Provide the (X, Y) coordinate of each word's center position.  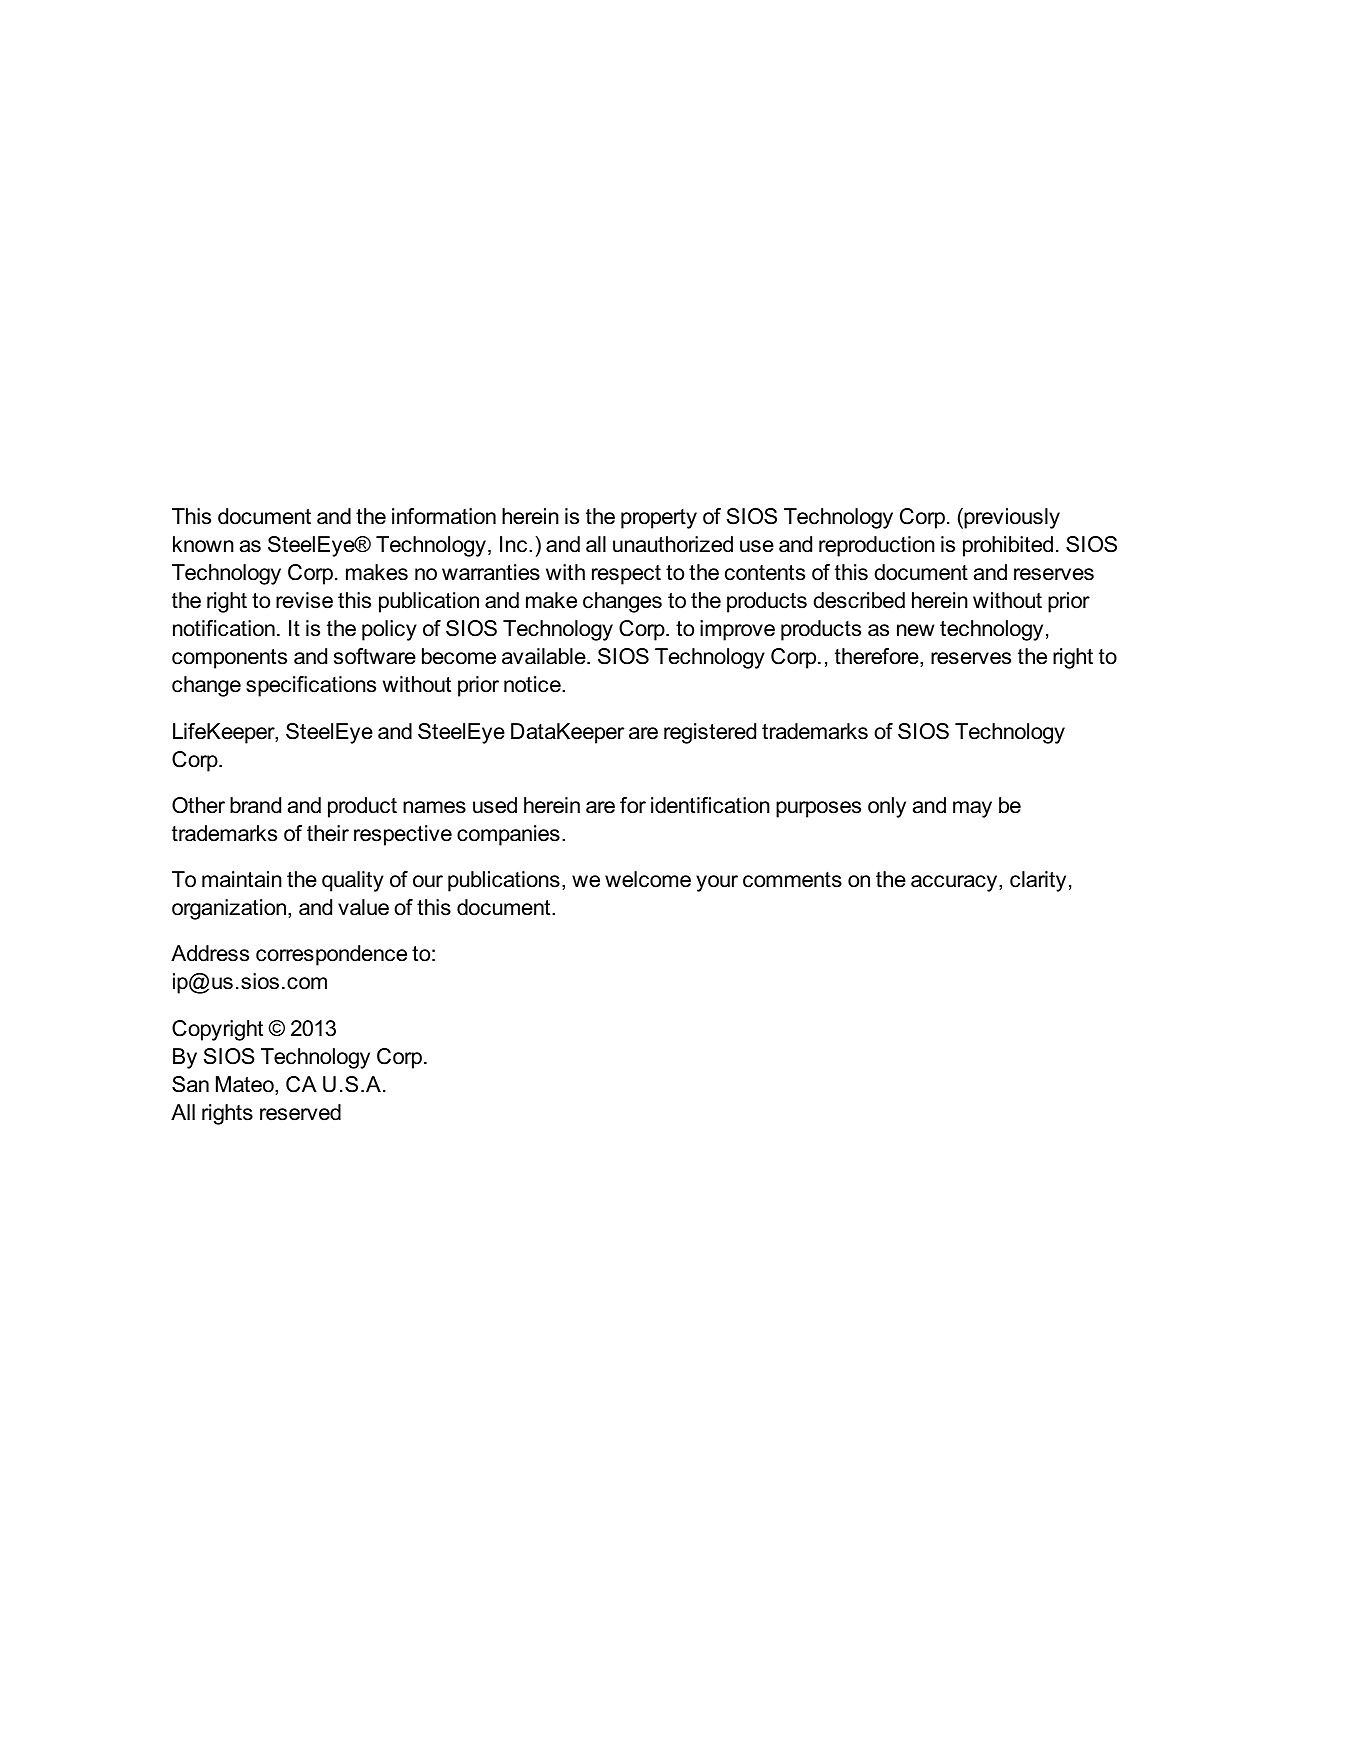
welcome (648, 879)
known (203, 544)
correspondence (331, 955)
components (229, 659)
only (887, 807)
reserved (300, 1112)
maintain (242, 879)
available (545, 656)
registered (710, 733)
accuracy (955, 883)
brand (255, 805)
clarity (1038, 881)
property (659, 519)
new (915, 630)
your (717, 883)
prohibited (1008, 546)
